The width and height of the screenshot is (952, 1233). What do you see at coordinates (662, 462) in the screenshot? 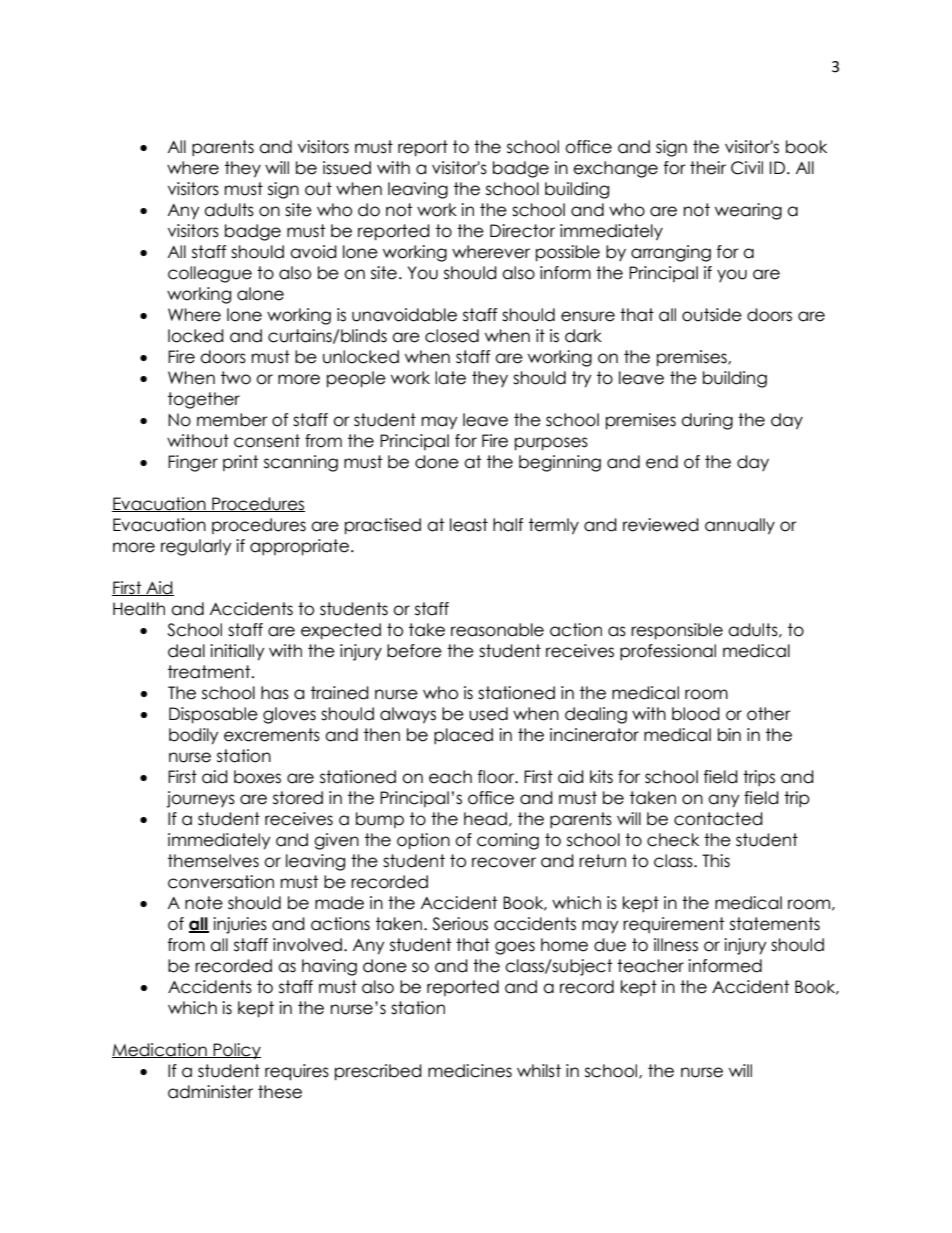
I see `end` at bounding box center [662, 462].
